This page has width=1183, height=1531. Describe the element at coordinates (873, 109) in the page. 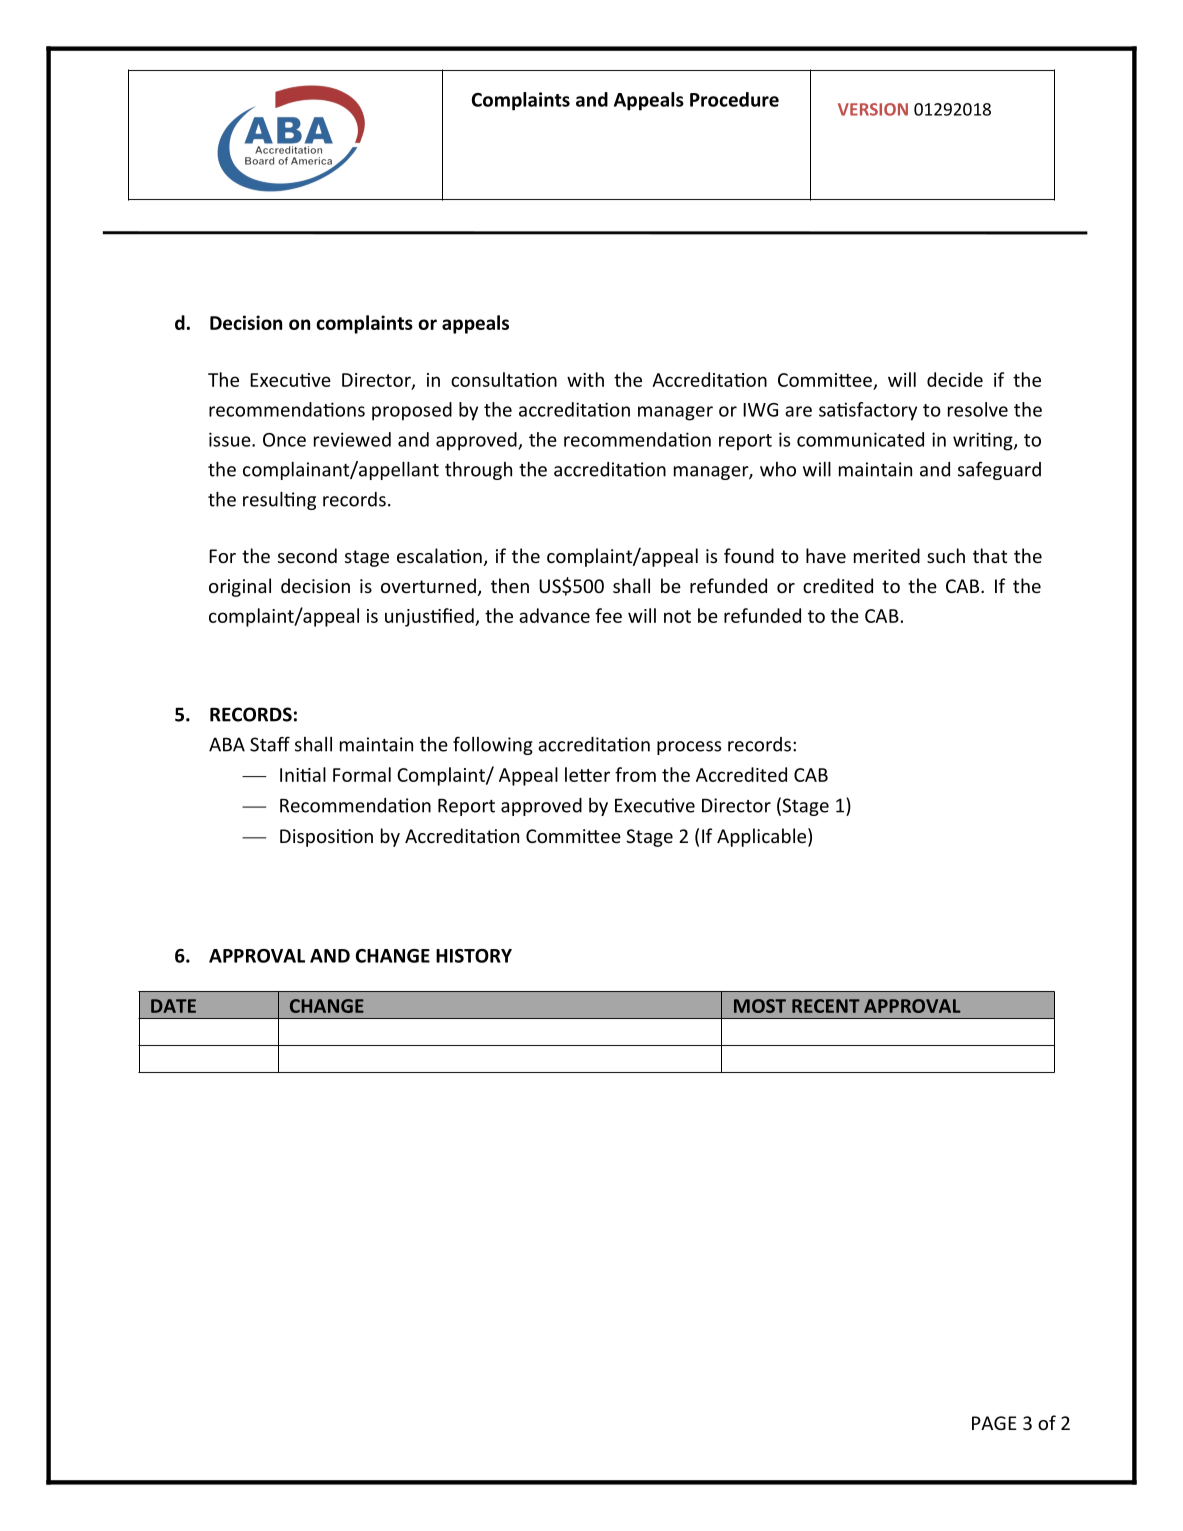

I see `VERSION` at that location.
